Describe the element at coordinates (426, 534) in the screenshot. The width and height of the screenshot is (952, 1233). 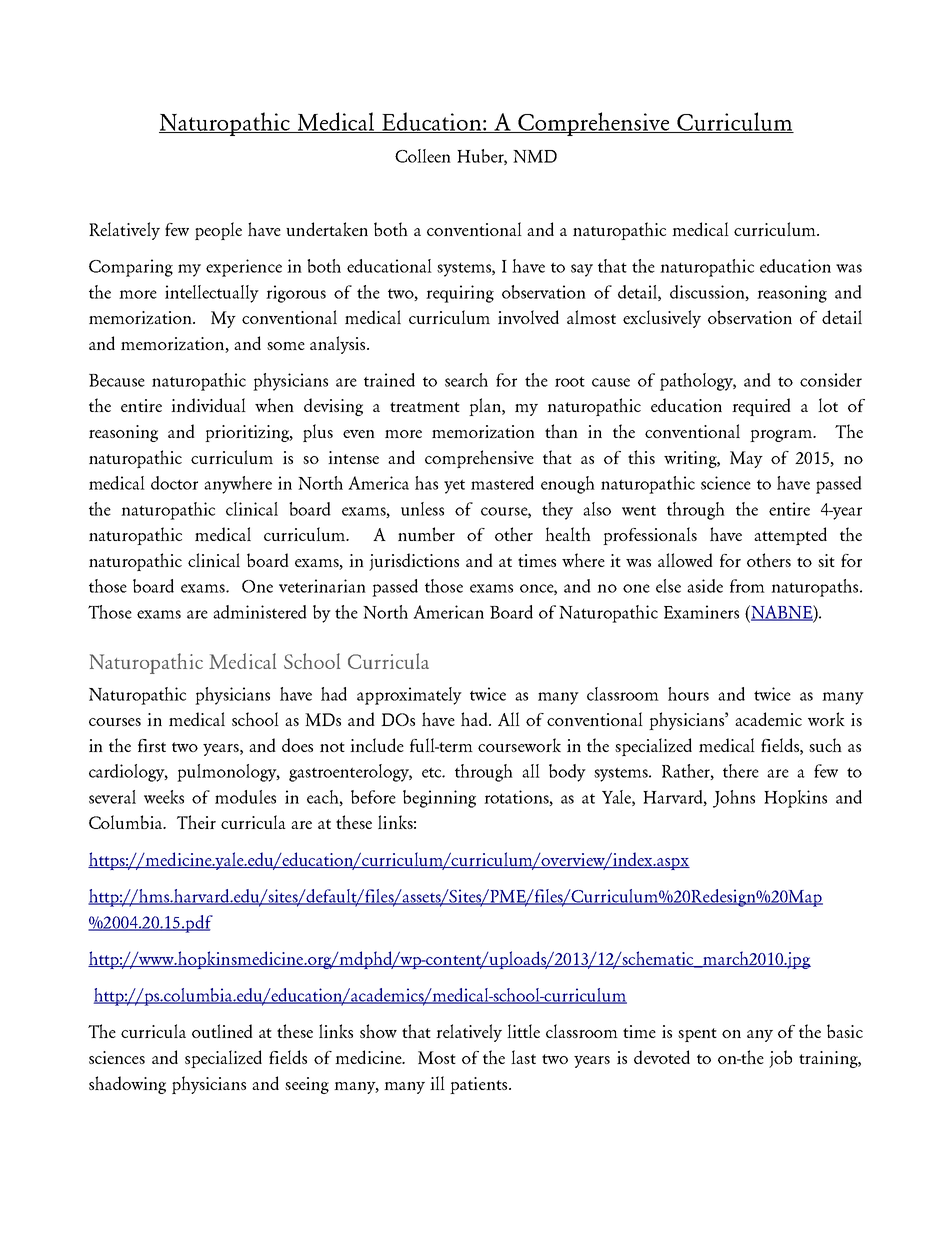
I see `number` at that location.
